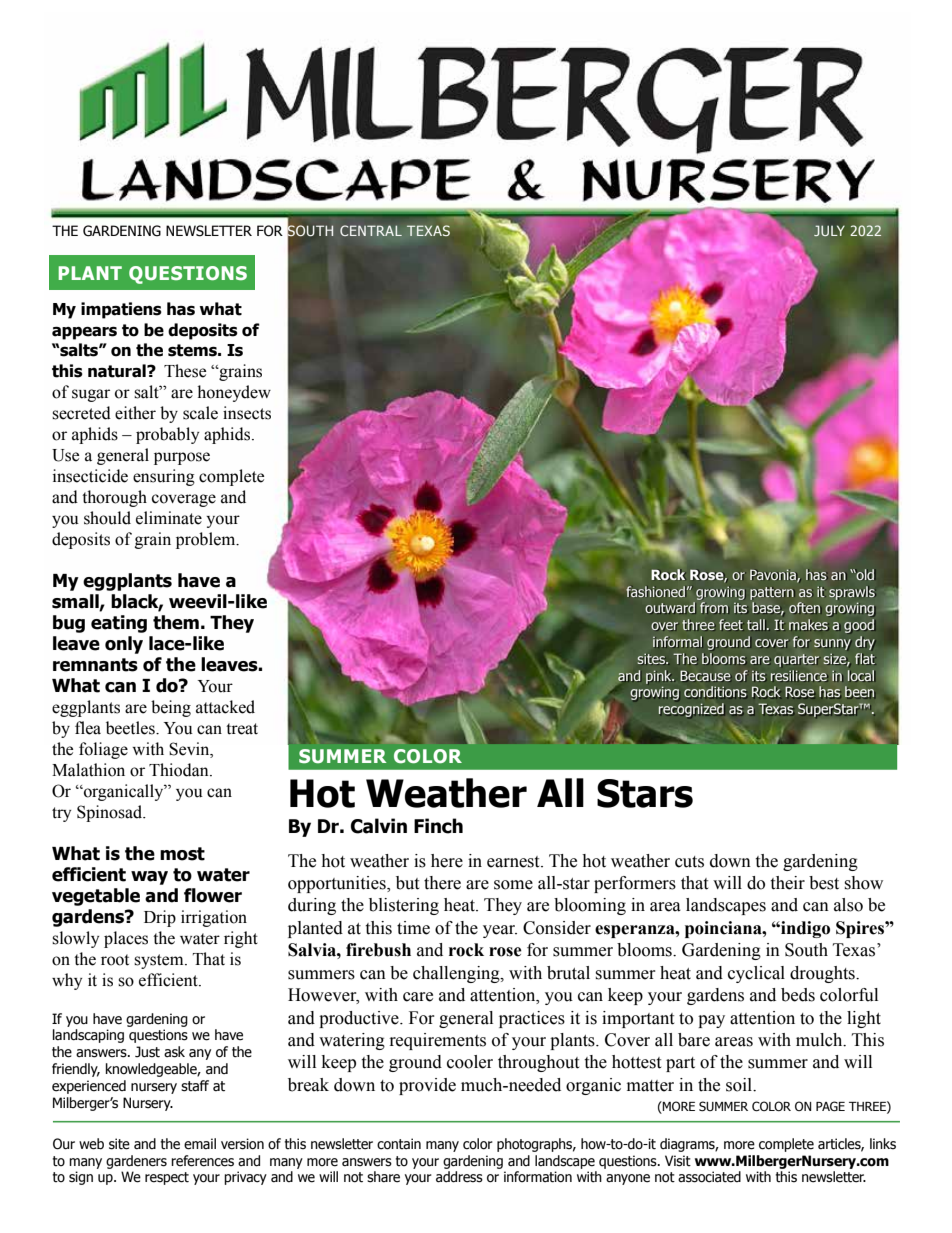  I want to click on pattern, so click(772, 593).
